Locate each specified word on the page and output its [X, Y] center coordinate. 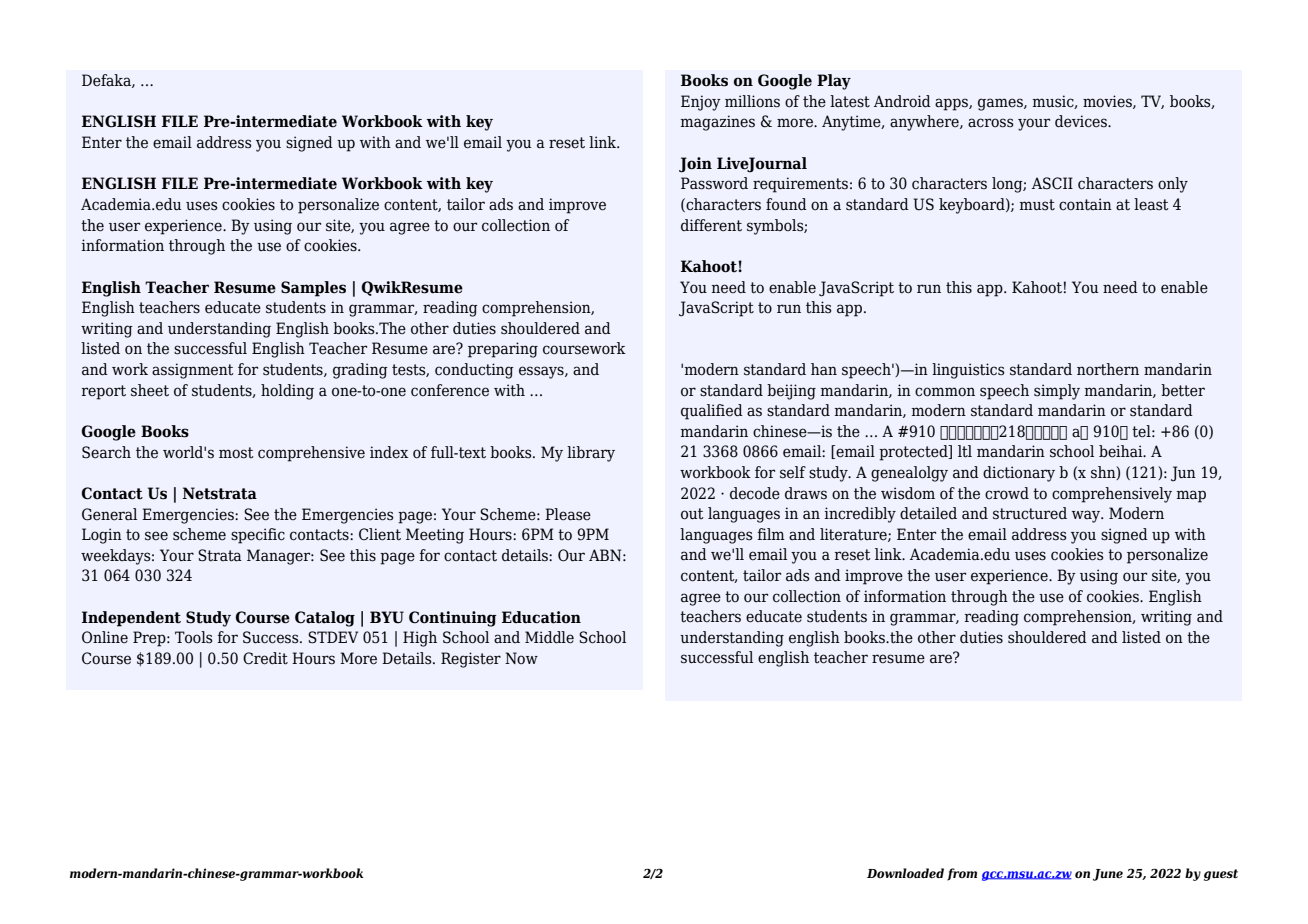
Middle [549, 637]
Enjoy [701, 103]
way [1087, 516]
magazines [718, 123]
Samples [313, 289]
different [711, 225]
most [236, 453]
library [591, 454]
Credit [265, 658]
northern [1108, 369]
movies [1108, 102]
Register [471, 660]
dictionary [1019, 474]
